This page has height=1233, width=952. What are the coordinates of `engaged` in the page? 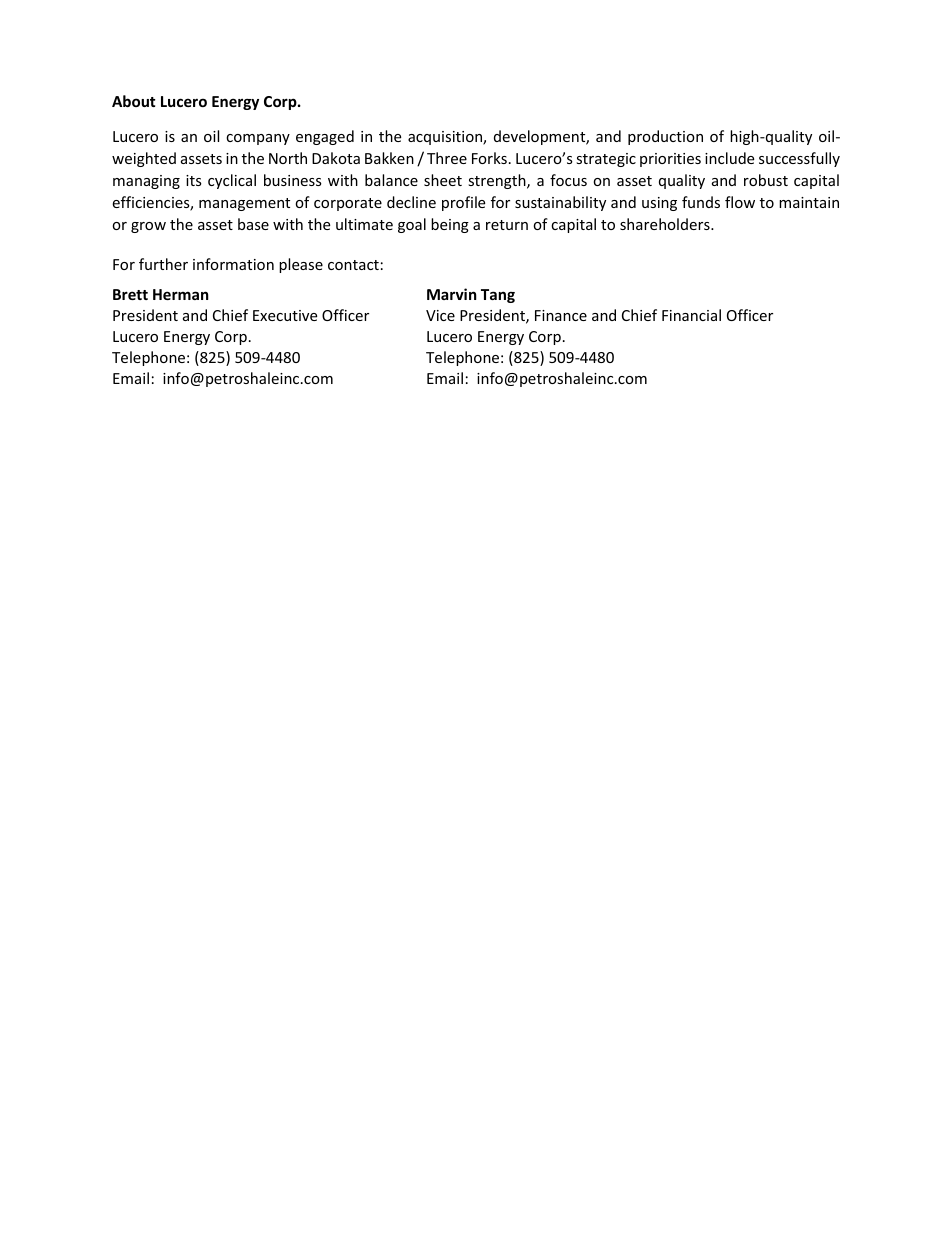 It's located at (325, 137).
